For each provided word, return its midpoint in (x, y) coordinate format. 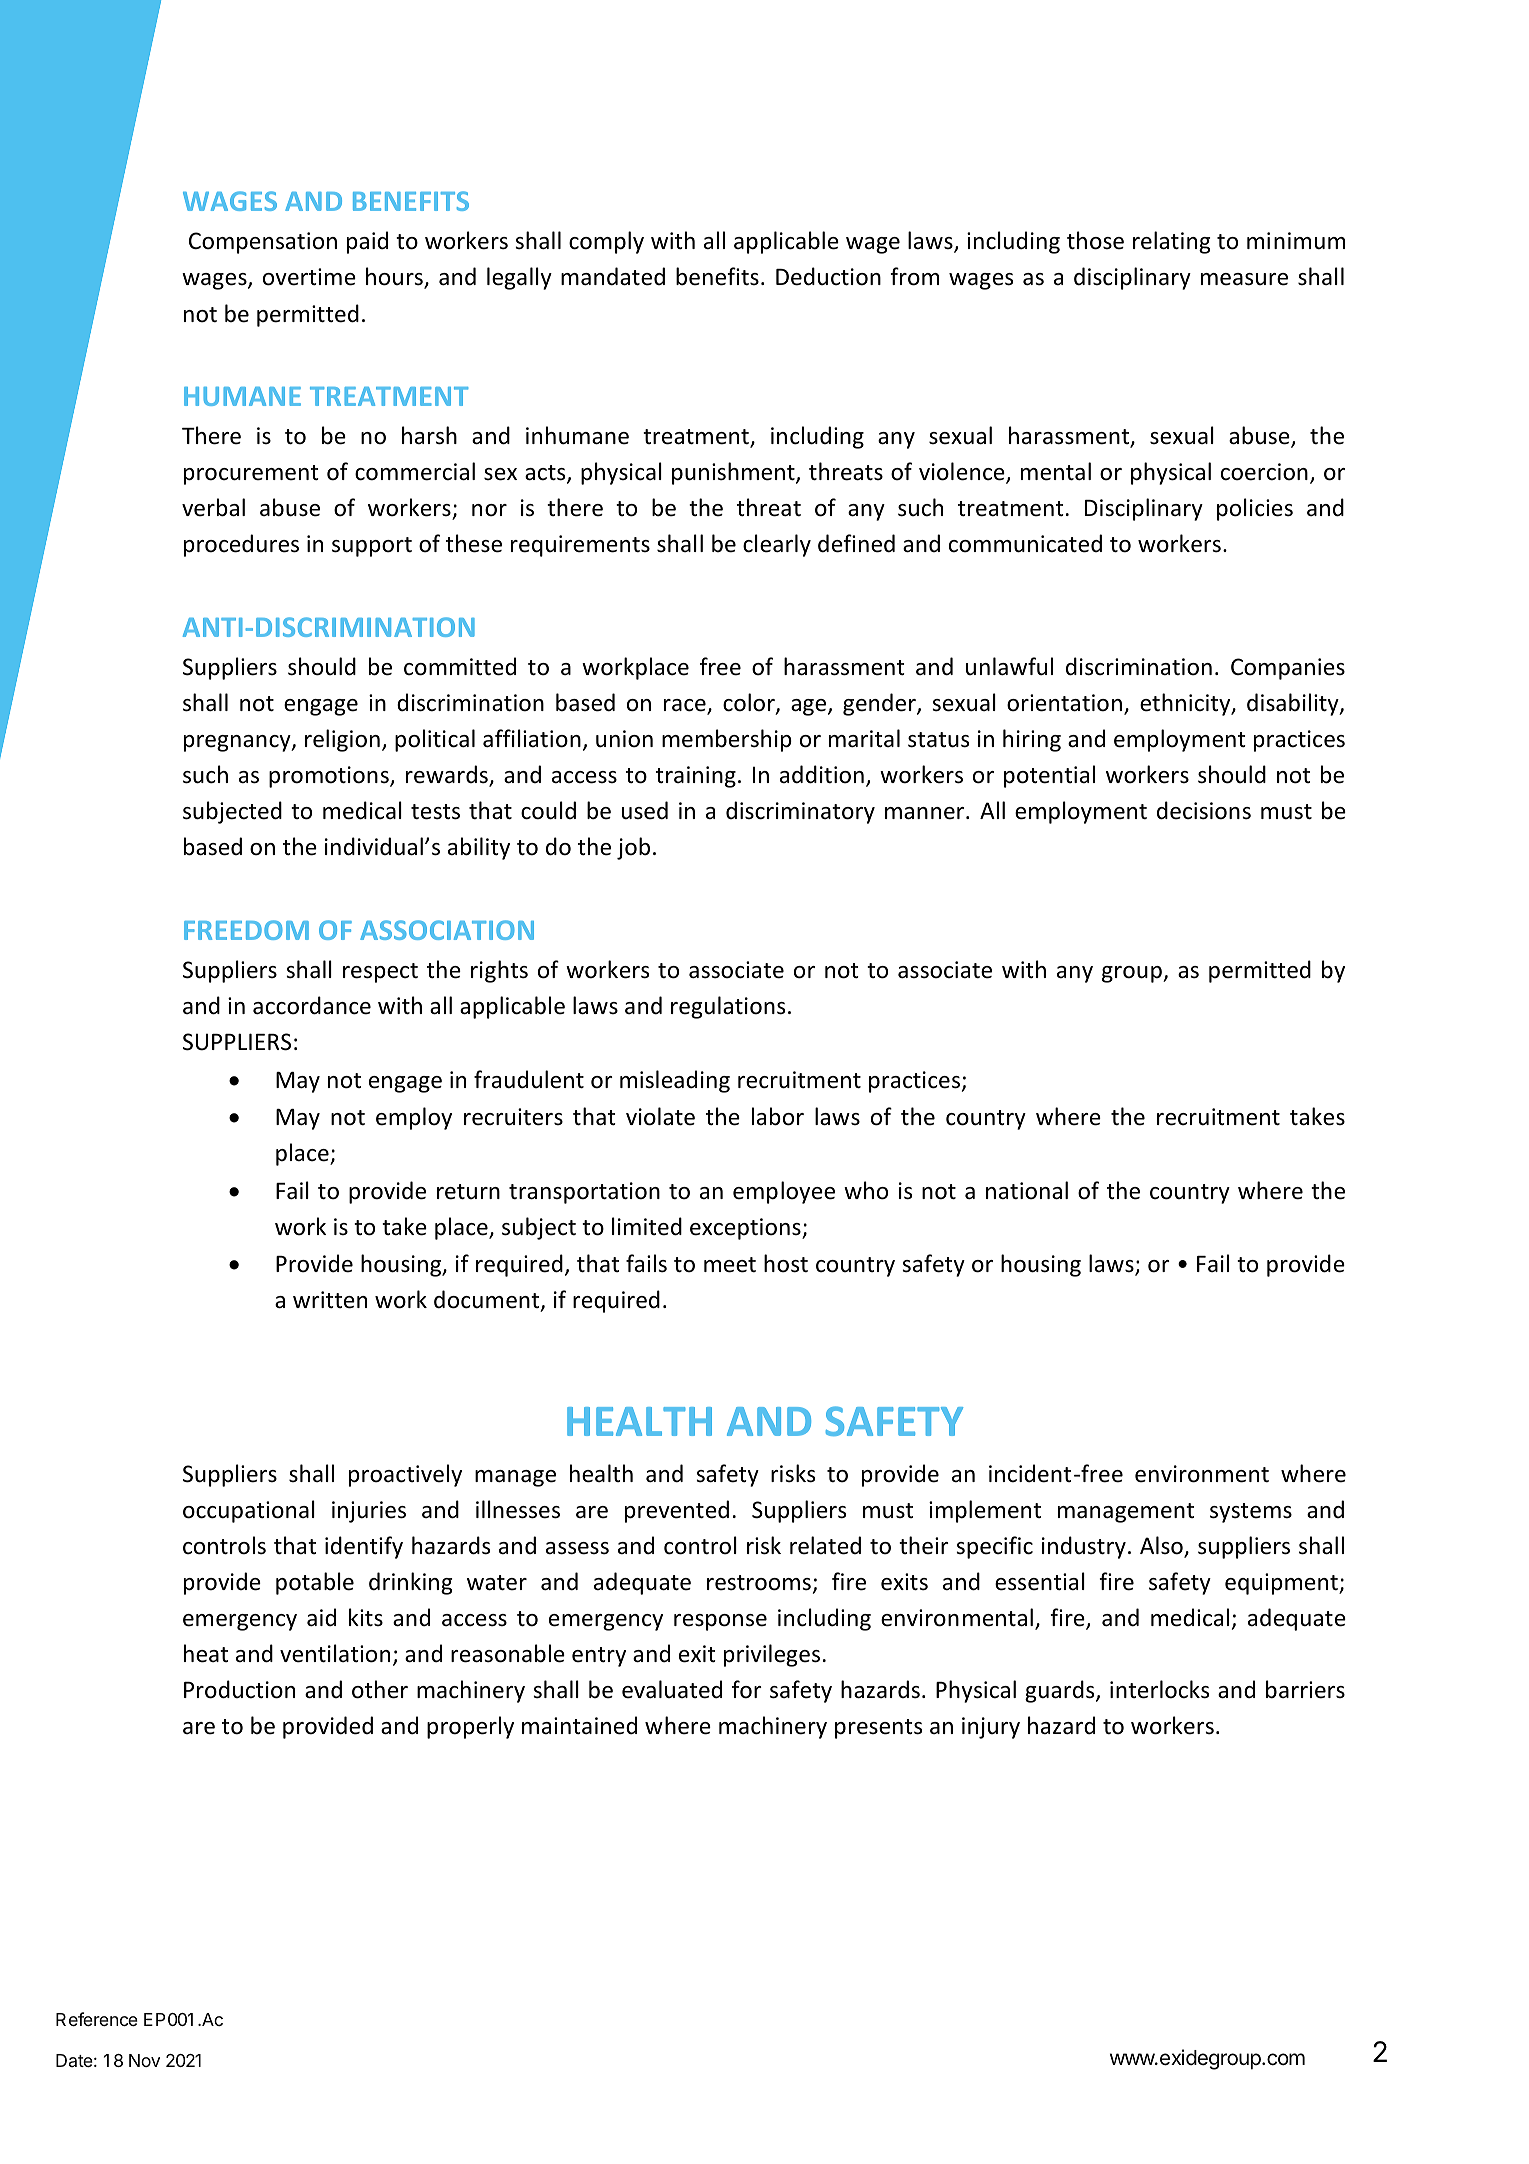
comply (606, 242)
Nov (144, 2060)
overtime (309, 277)
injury (991, 1728)
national (1027, 1190)
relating (1171, 242)
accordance (312, 1005)
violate (660, 1116)
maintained (579, 1725)
